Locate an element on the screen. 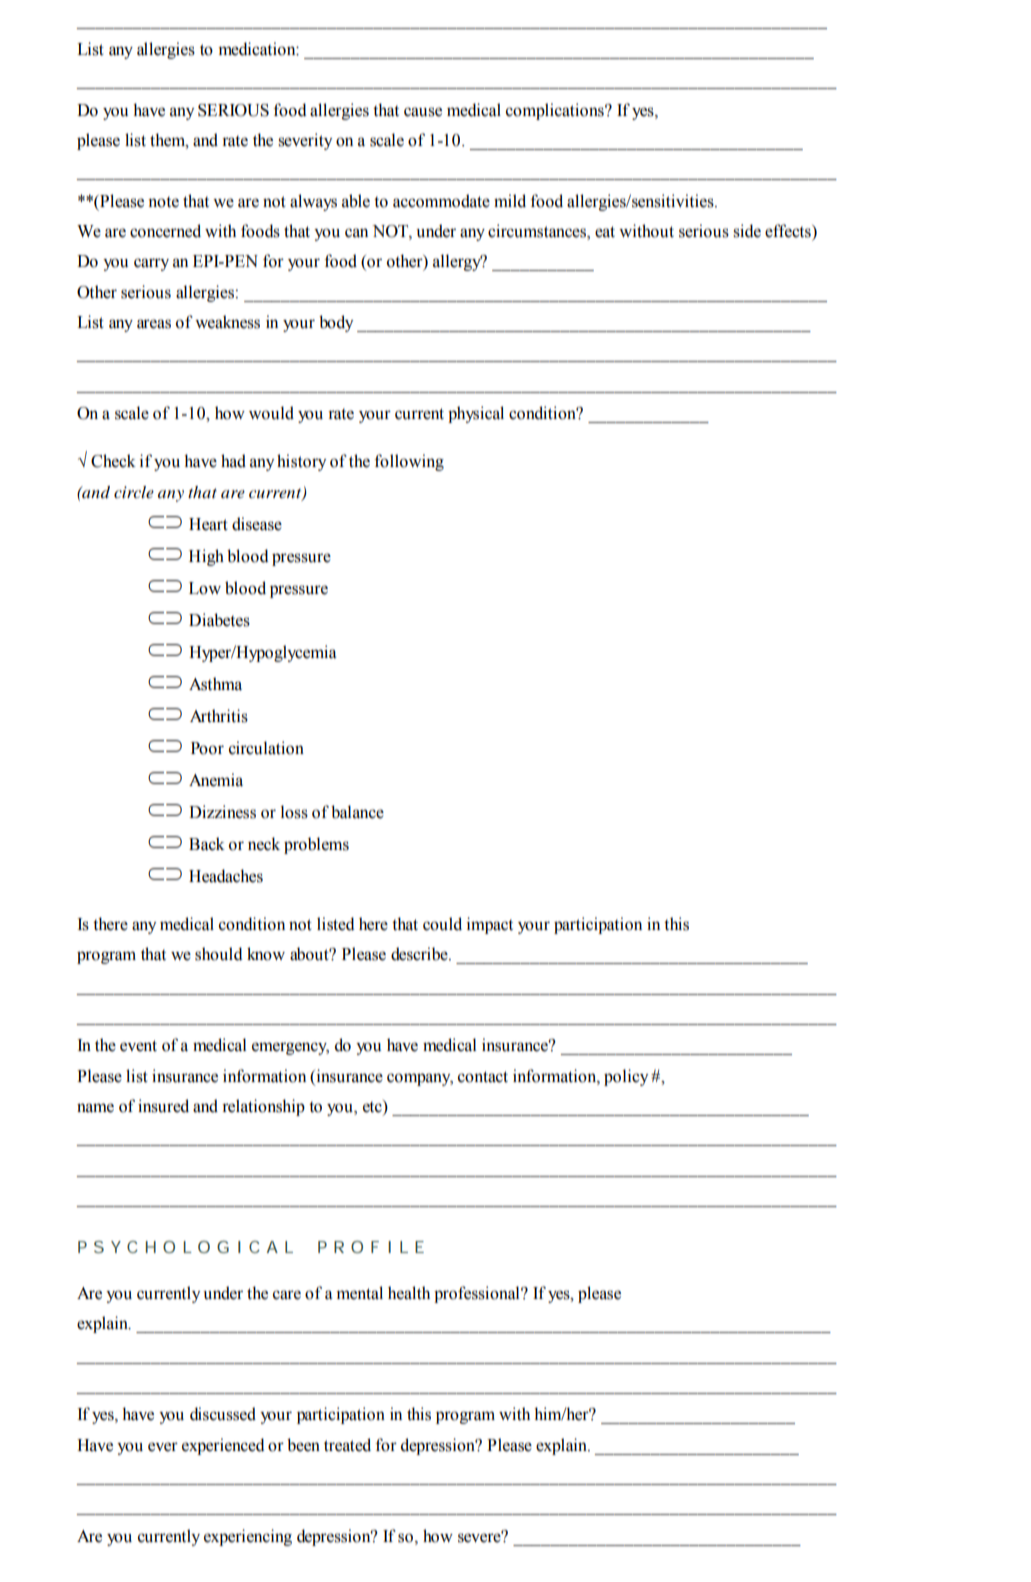  event is located at coordinates (138, 1046).
